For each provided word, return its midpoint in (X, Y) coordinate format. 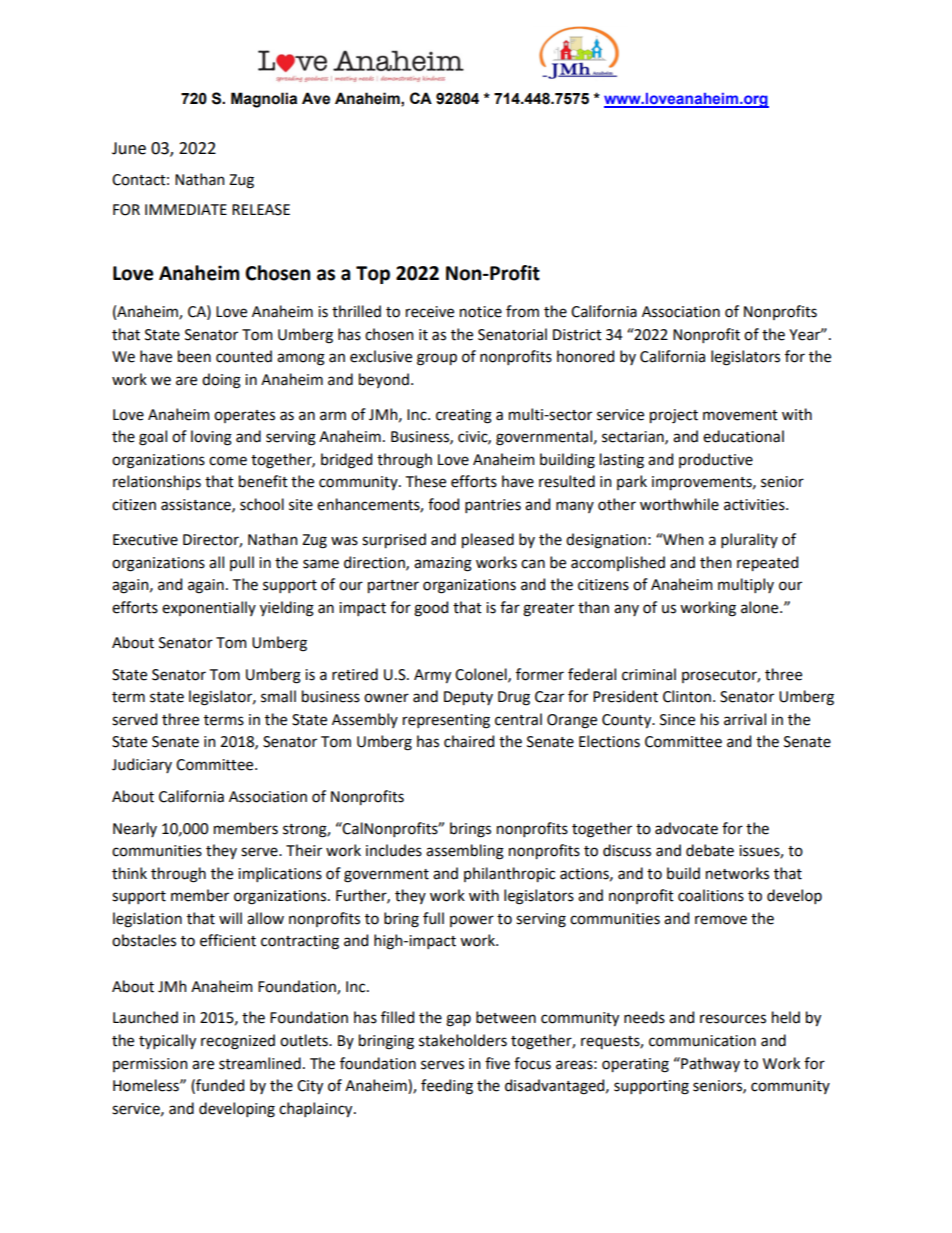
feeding (447, 1087)
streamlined (260, 1063)
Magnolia (264, 100)
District (577, 335)
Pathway (709, 1064)
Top (373, 275)
